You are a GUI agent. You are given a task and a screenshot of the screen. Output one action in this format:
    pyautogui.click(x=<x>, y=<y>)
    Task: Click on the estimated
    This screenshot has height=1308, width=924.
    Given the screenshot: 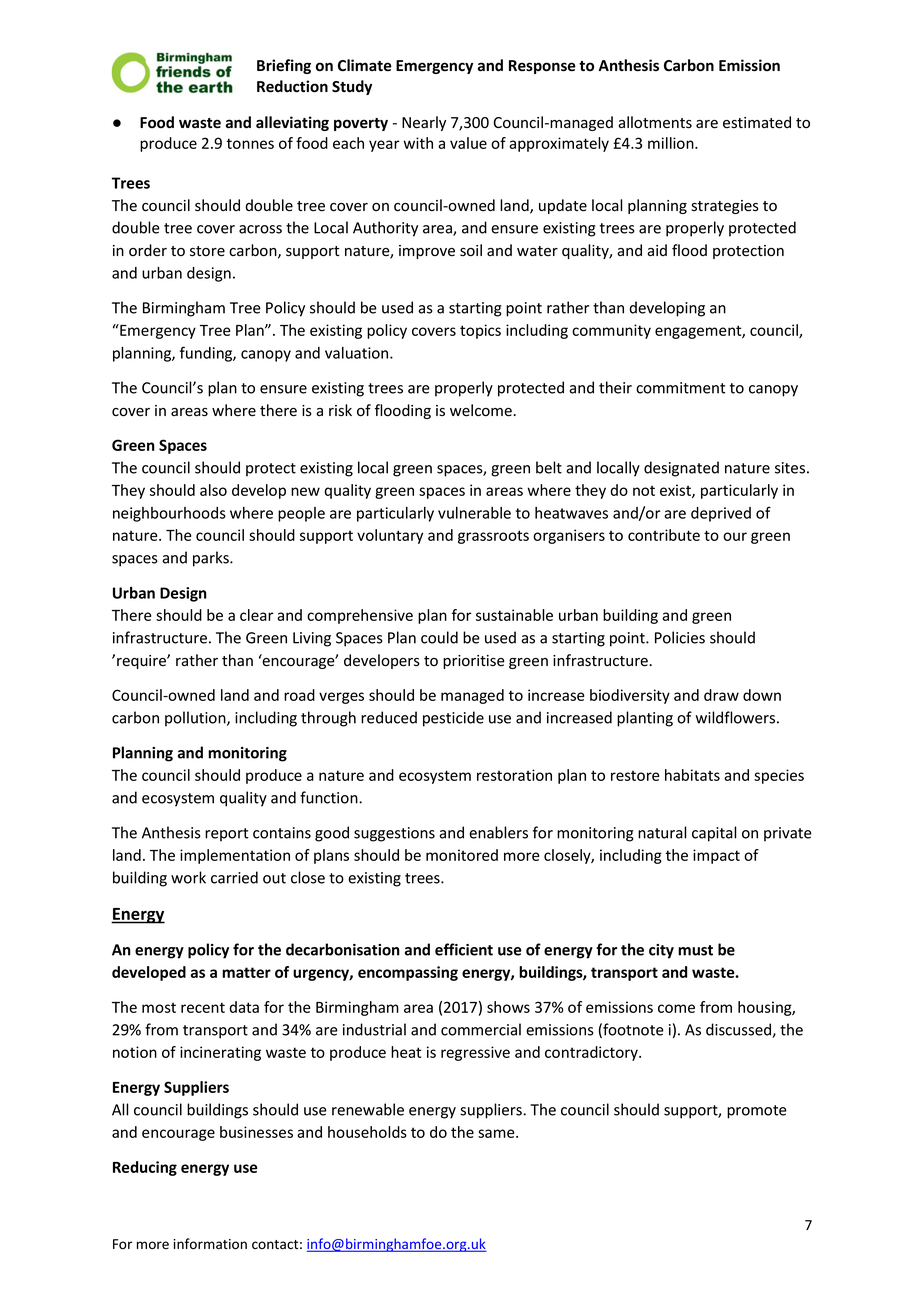 What is the action you would take?
    pyautogui.click(x=757, y=122)
